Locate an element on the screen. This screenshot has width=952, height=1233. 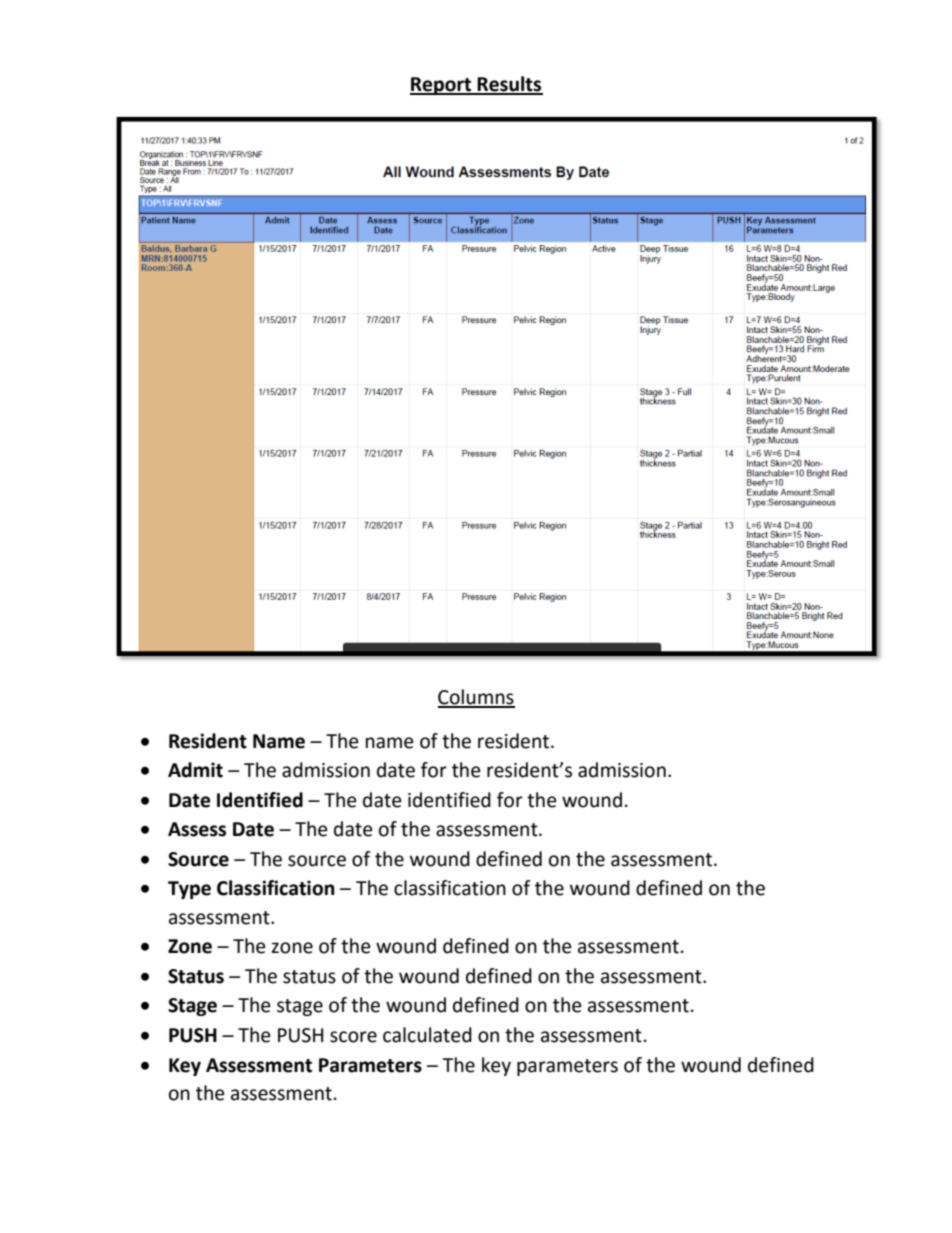
Report is located at coordinates (442, 86).
